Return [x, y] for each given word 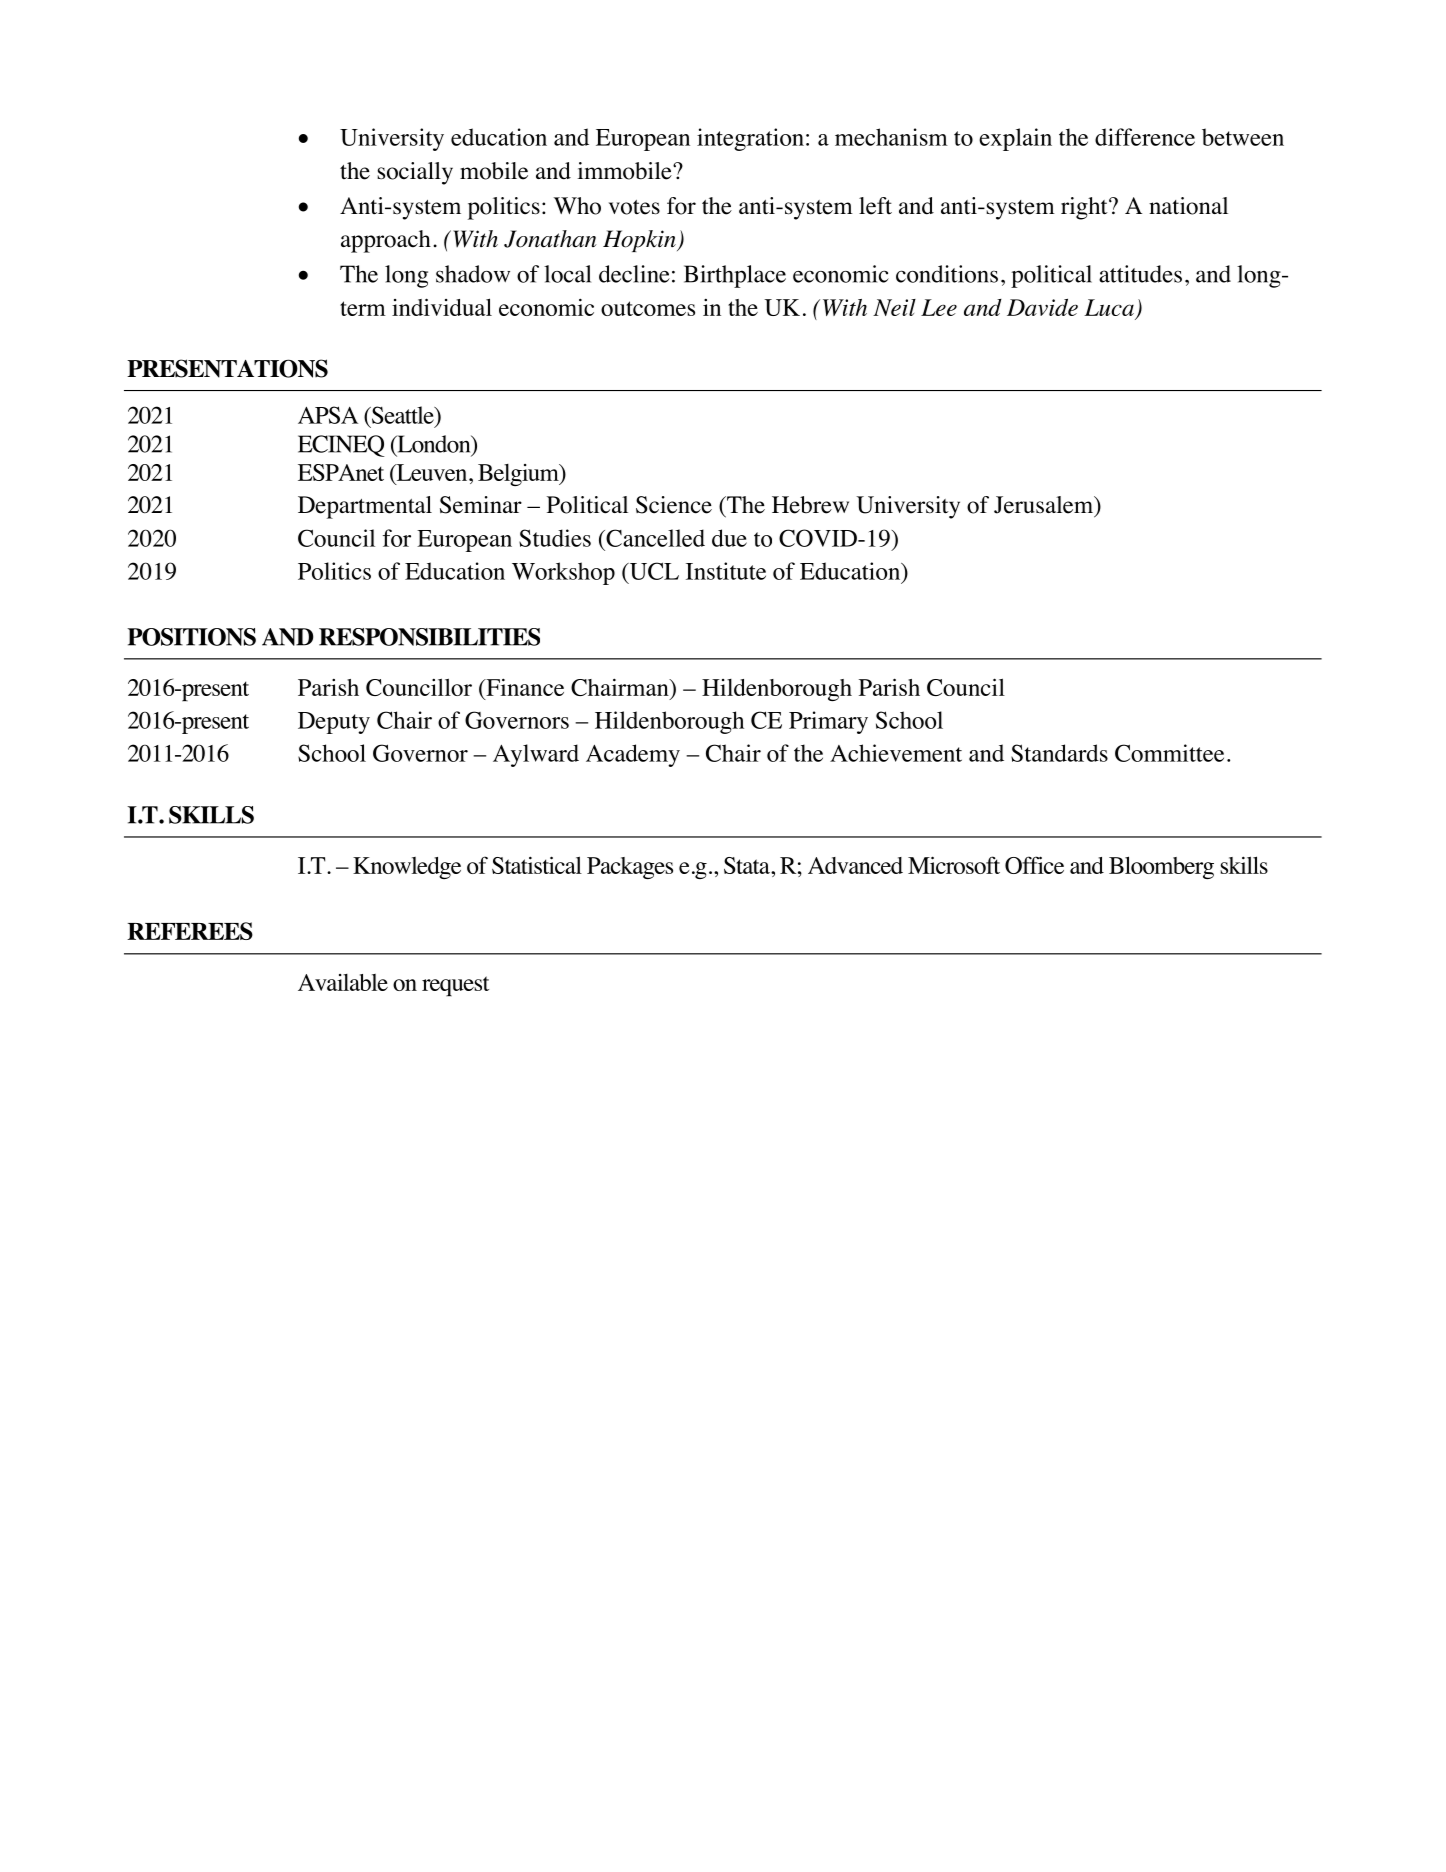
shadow [473, 274]
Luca [1109, 307]
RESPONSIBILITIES [429, 637]
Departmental [365, 507]
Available [343, 982]
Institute [726, 571]
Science [674, 505]
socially [415, 173]
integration [750, 139]
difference [1145, 137]
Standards [1059, 753]
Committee [1169, 753]
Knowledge [407, 868]
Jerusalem [1045, 506]
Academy [633, 755]
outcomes [648, 308]
